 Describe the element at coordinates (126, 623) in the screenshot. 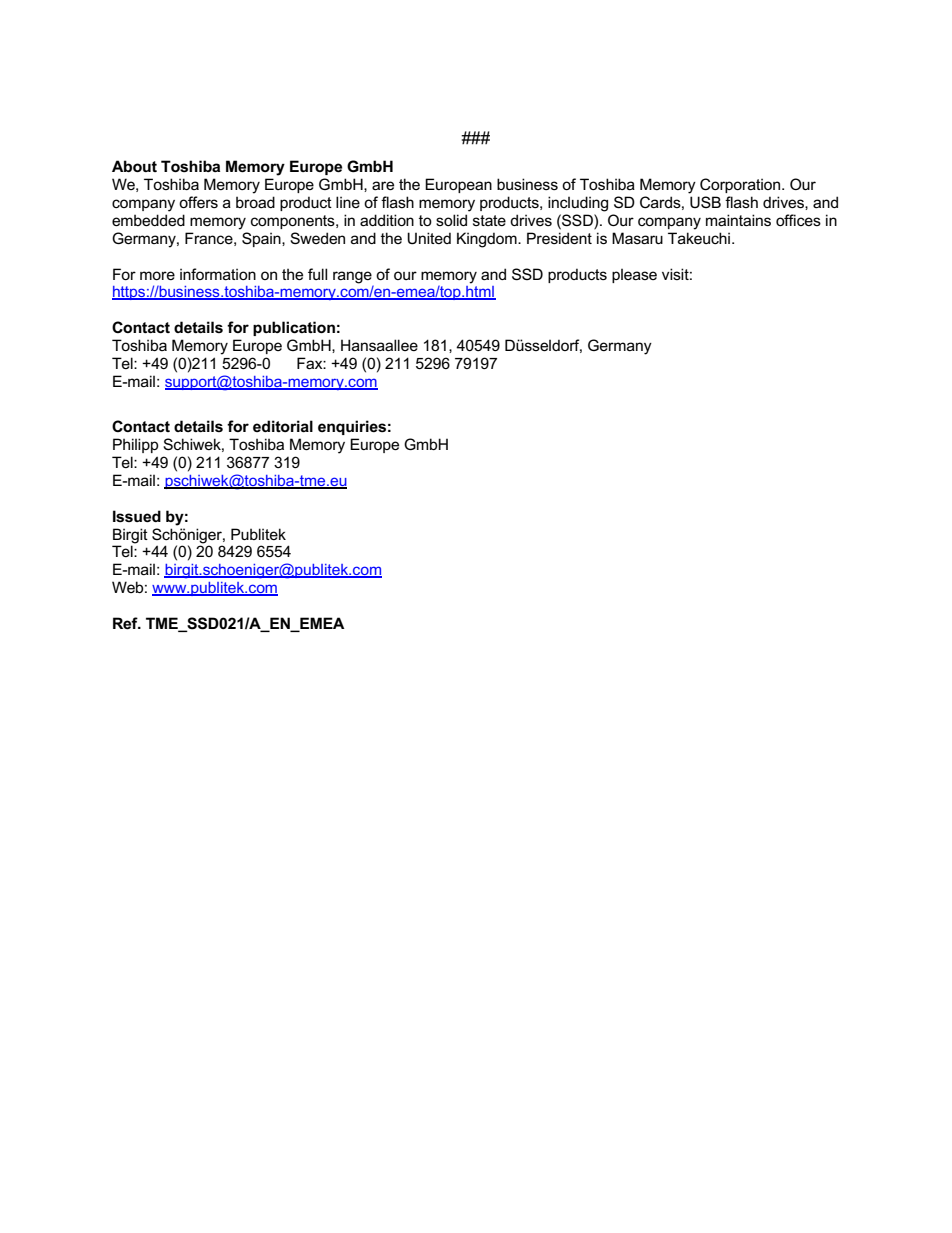

I see `Ref` at that location.
